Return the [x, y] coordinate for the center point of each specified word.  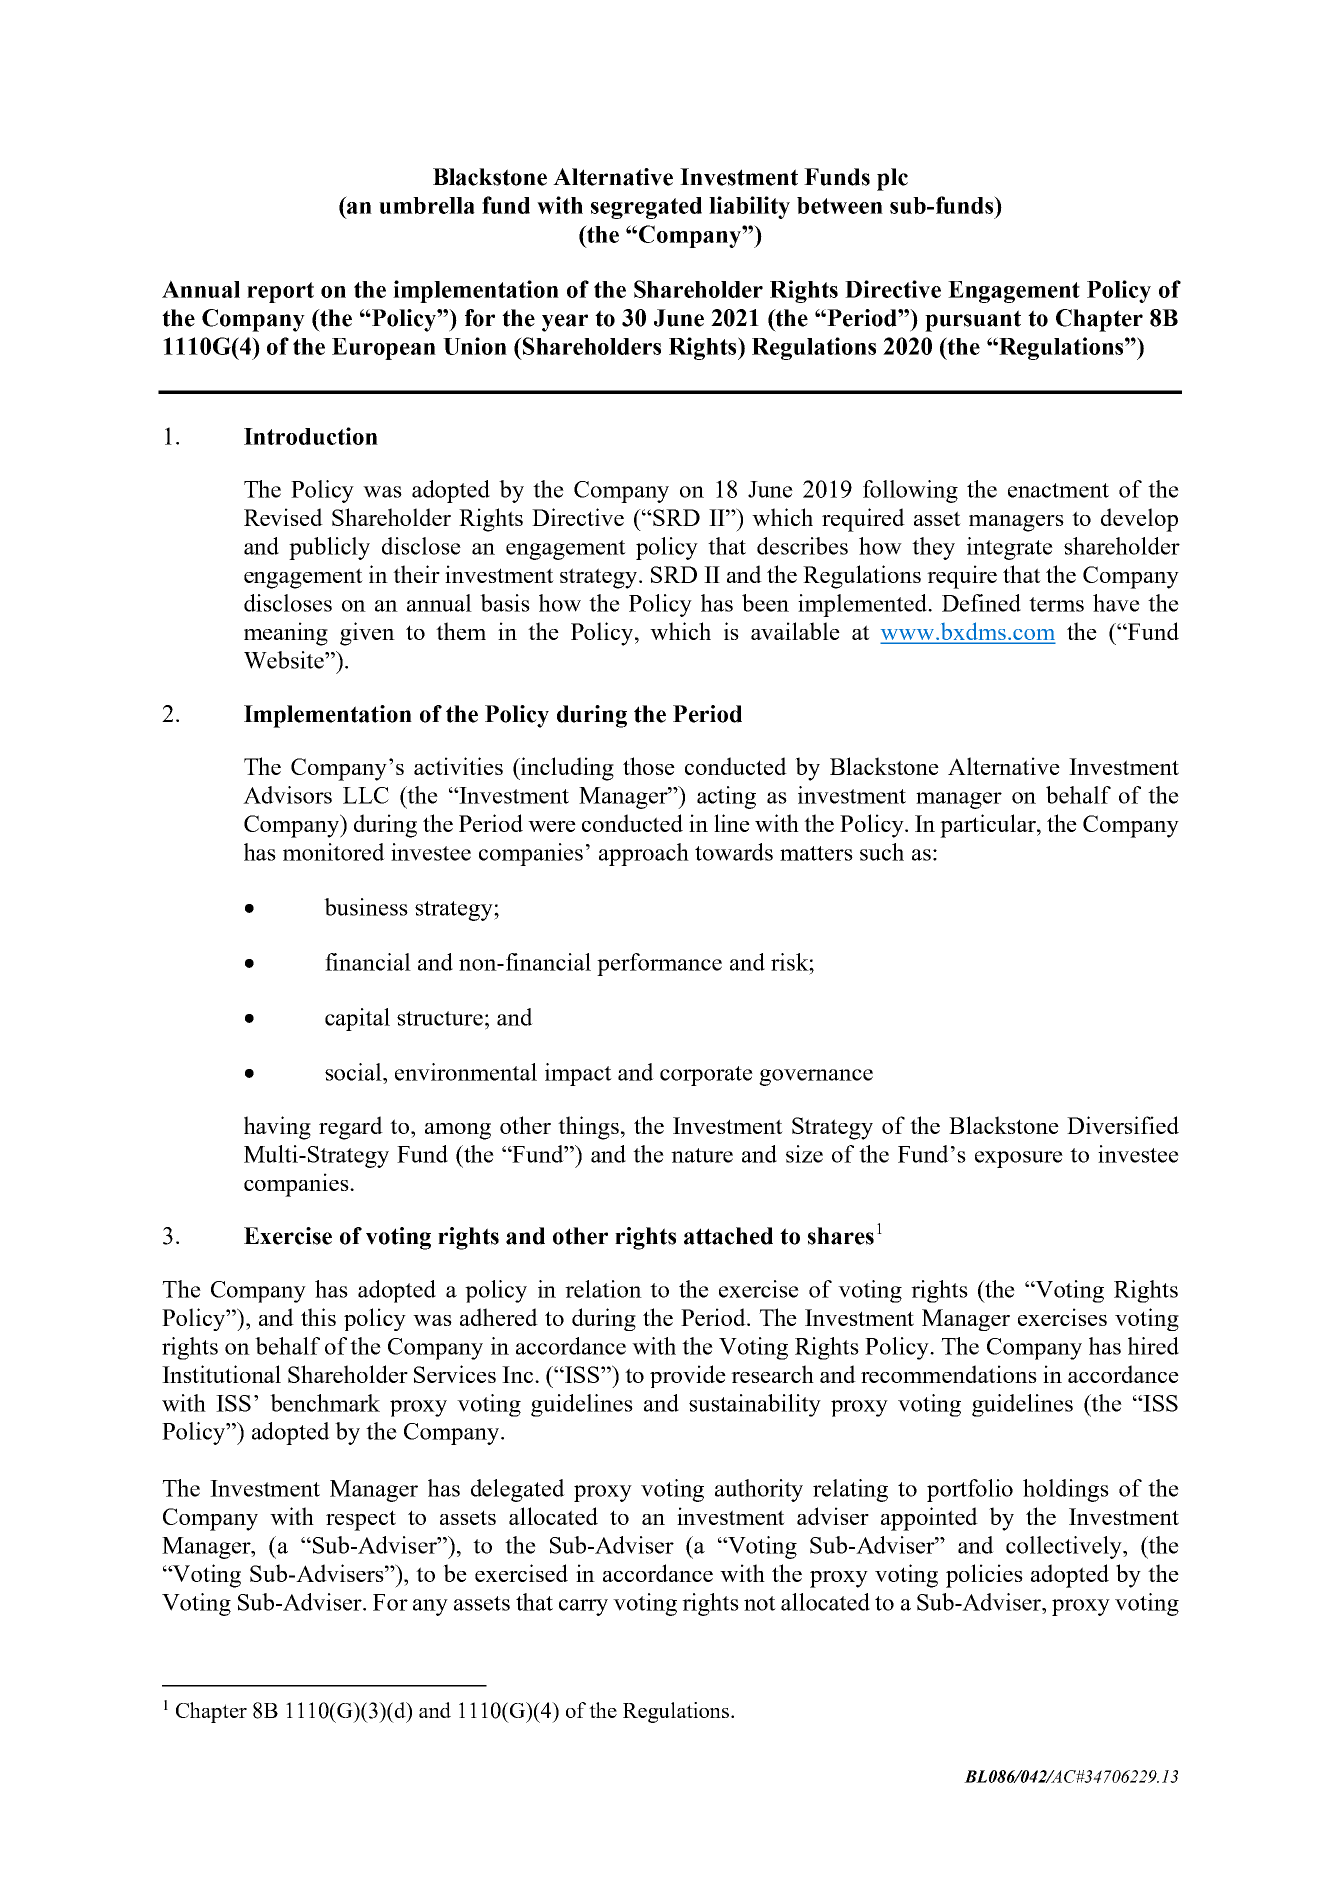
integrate [1010, 548]
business [366, 907]
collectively [1065, 1547]
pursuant [973, 321]
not [760, 1603]
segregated [646, 208]
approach [644, 854]
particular [989, 826]
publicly [329, 548]
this [318, 1317]
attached [728, 1236]
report [280, 292]
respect [361, 1520]
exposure [1019, 1159]
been [765, 603]
